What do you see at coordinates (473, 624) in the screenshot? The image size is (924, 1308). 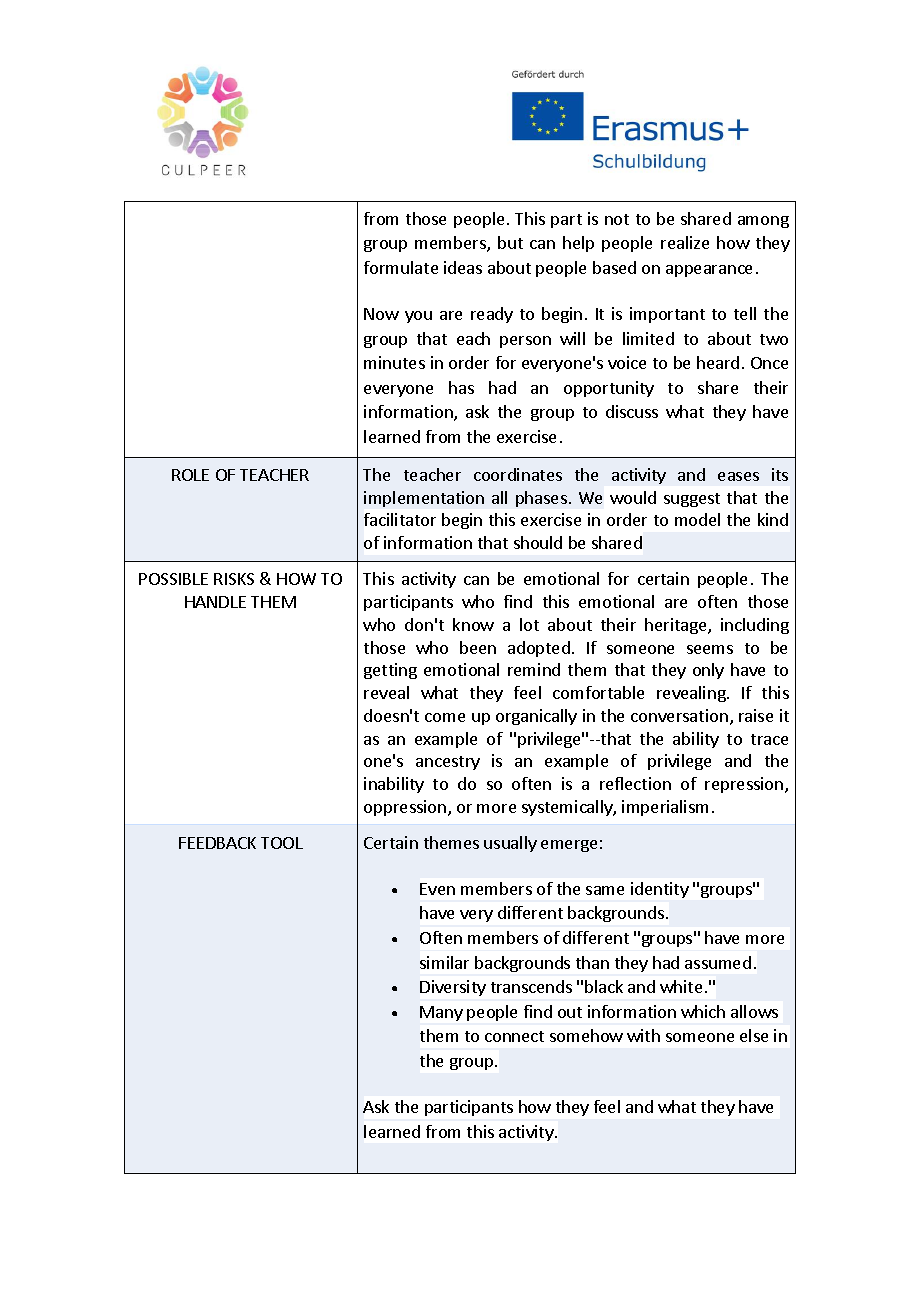 I see `know` at bounding box center [473, 624].
